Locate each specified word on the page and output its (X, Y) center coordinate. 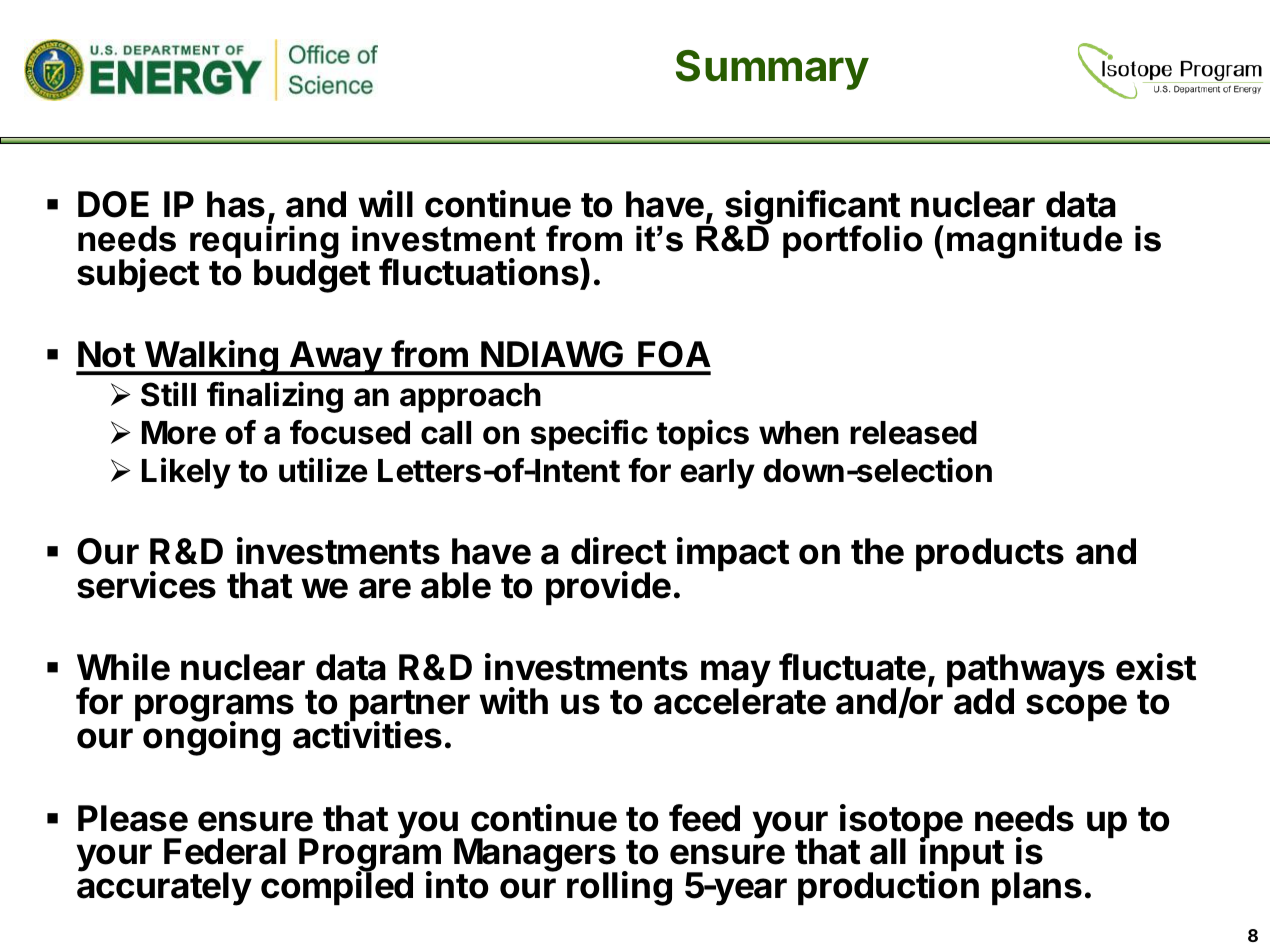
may (736, 675)
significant (812, 209)
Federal (225, 851)
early (717, 474)
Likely (186, 473)
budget (312, 275)
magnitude (1034, 242)
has (236, 204)
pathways (1026, 672)
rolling (619, 888)
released (913, 433)
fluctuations (480, 272)
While (123, 667)
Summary (772, 70)
